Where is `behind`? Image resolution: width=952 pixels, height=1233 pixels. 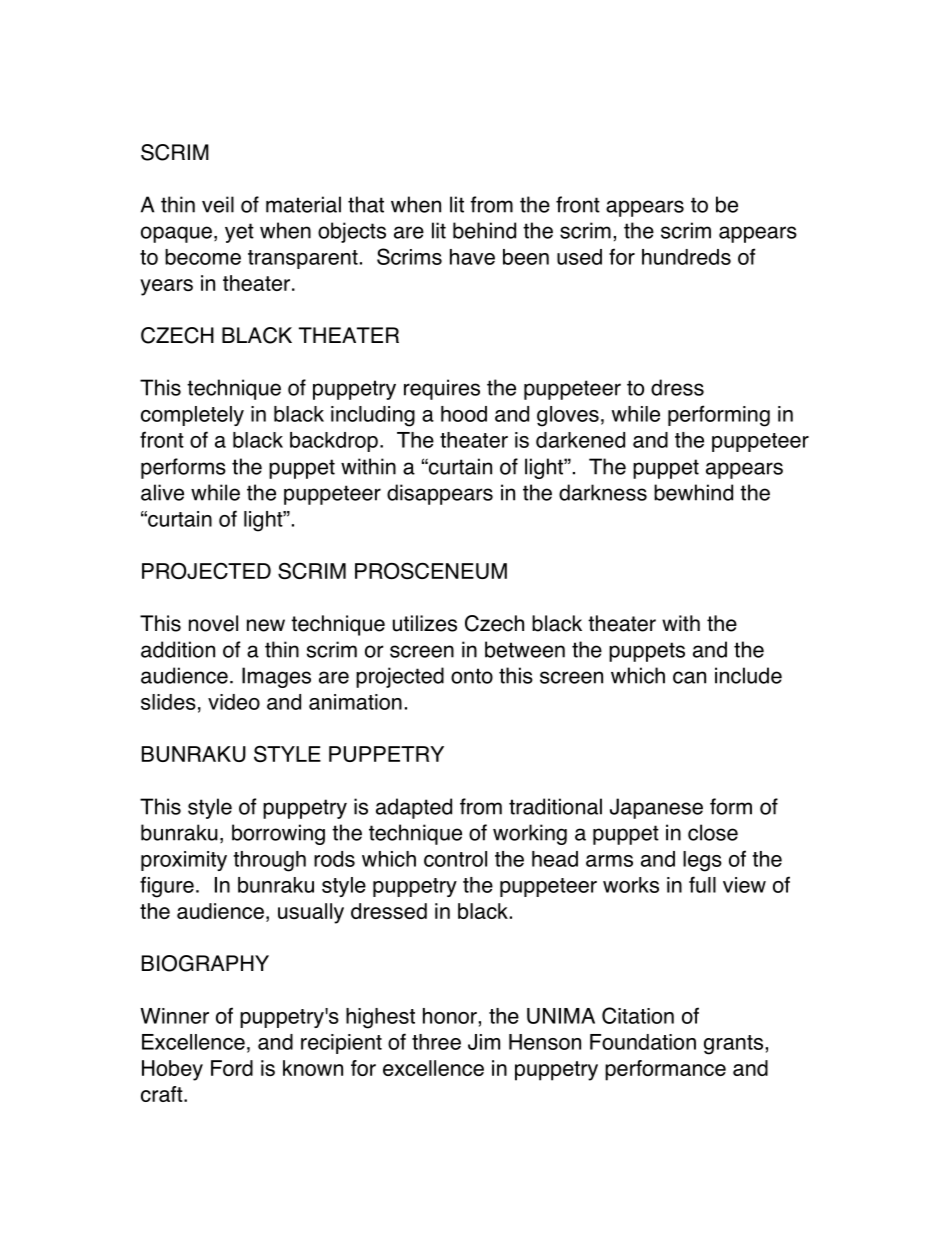 behind is located at coordinates (484, 230).
